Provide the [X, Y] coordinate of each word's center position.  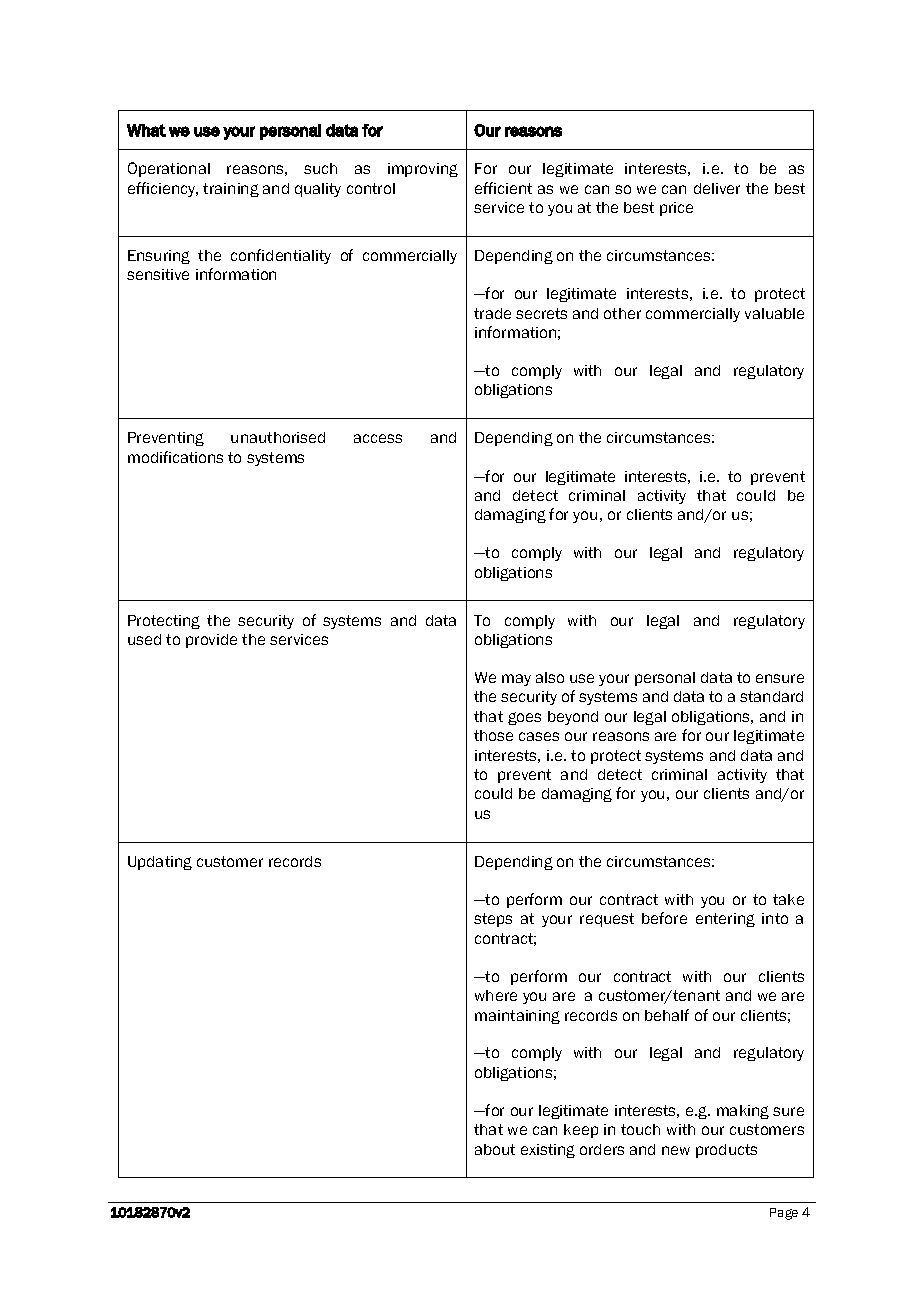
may [516, 680]
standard [771, 696]
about [495, 1149]
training [231, 190]
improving [423, 170]
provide [211, 641]
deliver [717, 188]
